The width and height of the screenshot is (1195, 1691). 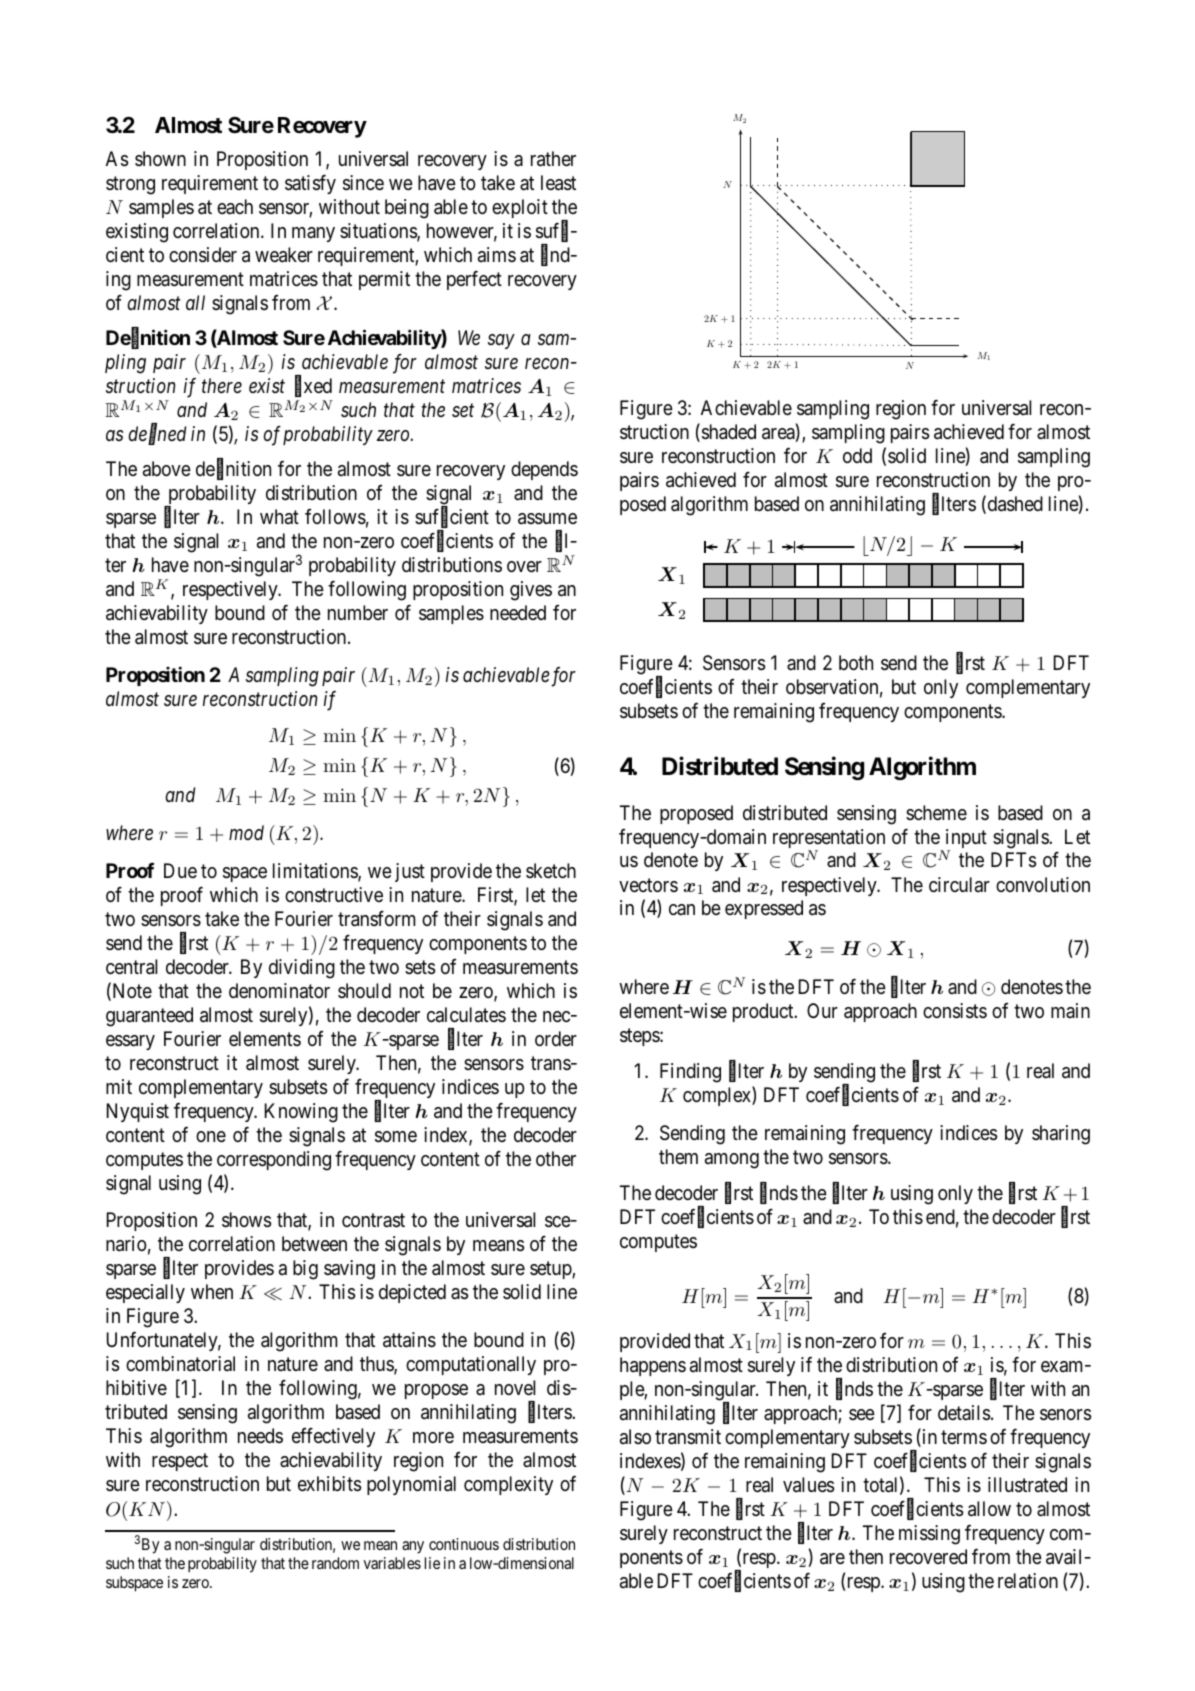 What do you see at coordinates (635, 1436) in the screenshot?
I see `also` at bounding box center [635, 1436].
